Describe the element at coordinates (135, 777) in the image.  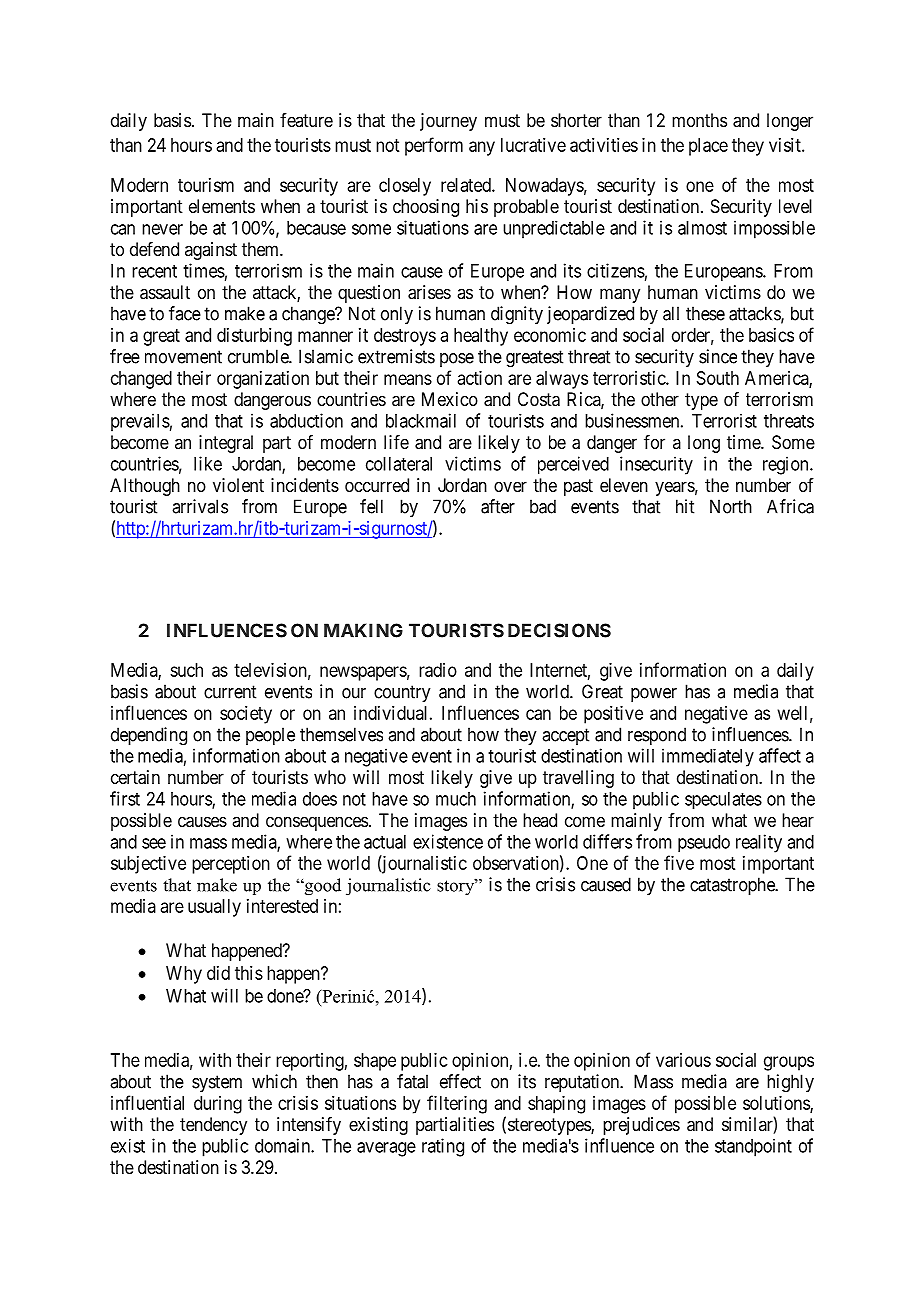
I see `certain` at that location.
